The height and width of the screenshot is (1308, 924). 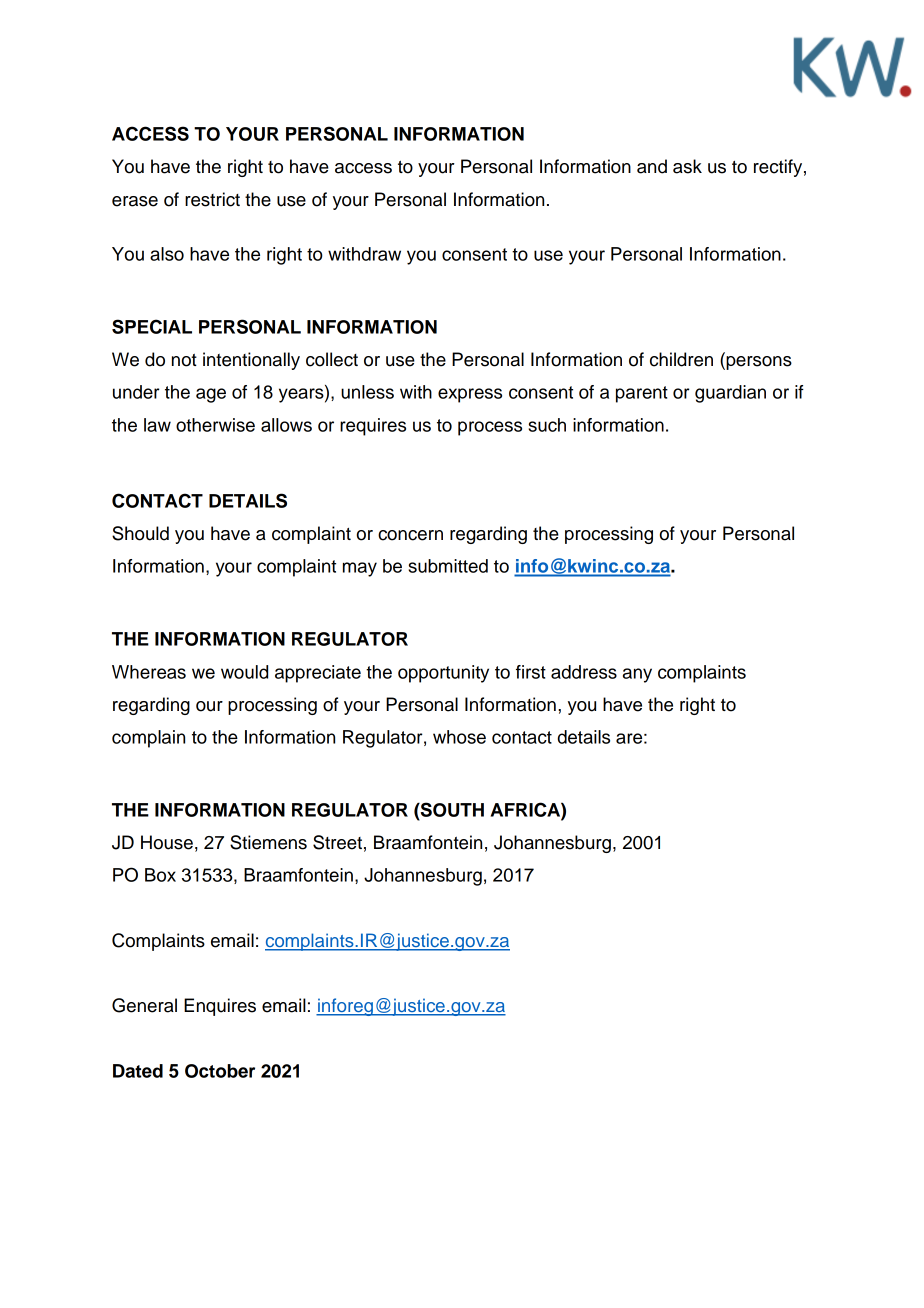 I want to click on submitted, so click(x=448, y=566).
